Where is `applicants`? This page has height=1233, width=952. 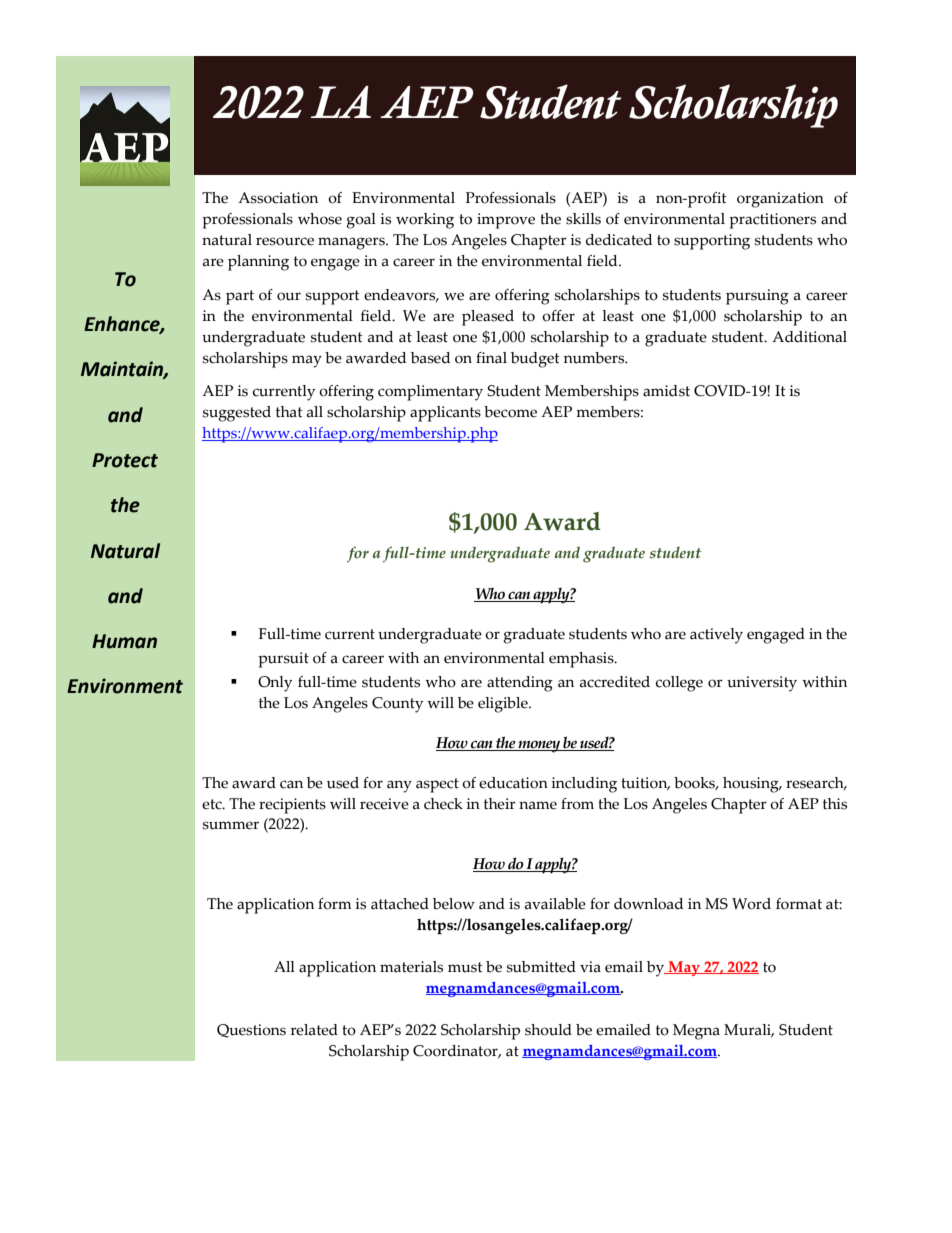 applicants is located at coordinates (445, 414).
